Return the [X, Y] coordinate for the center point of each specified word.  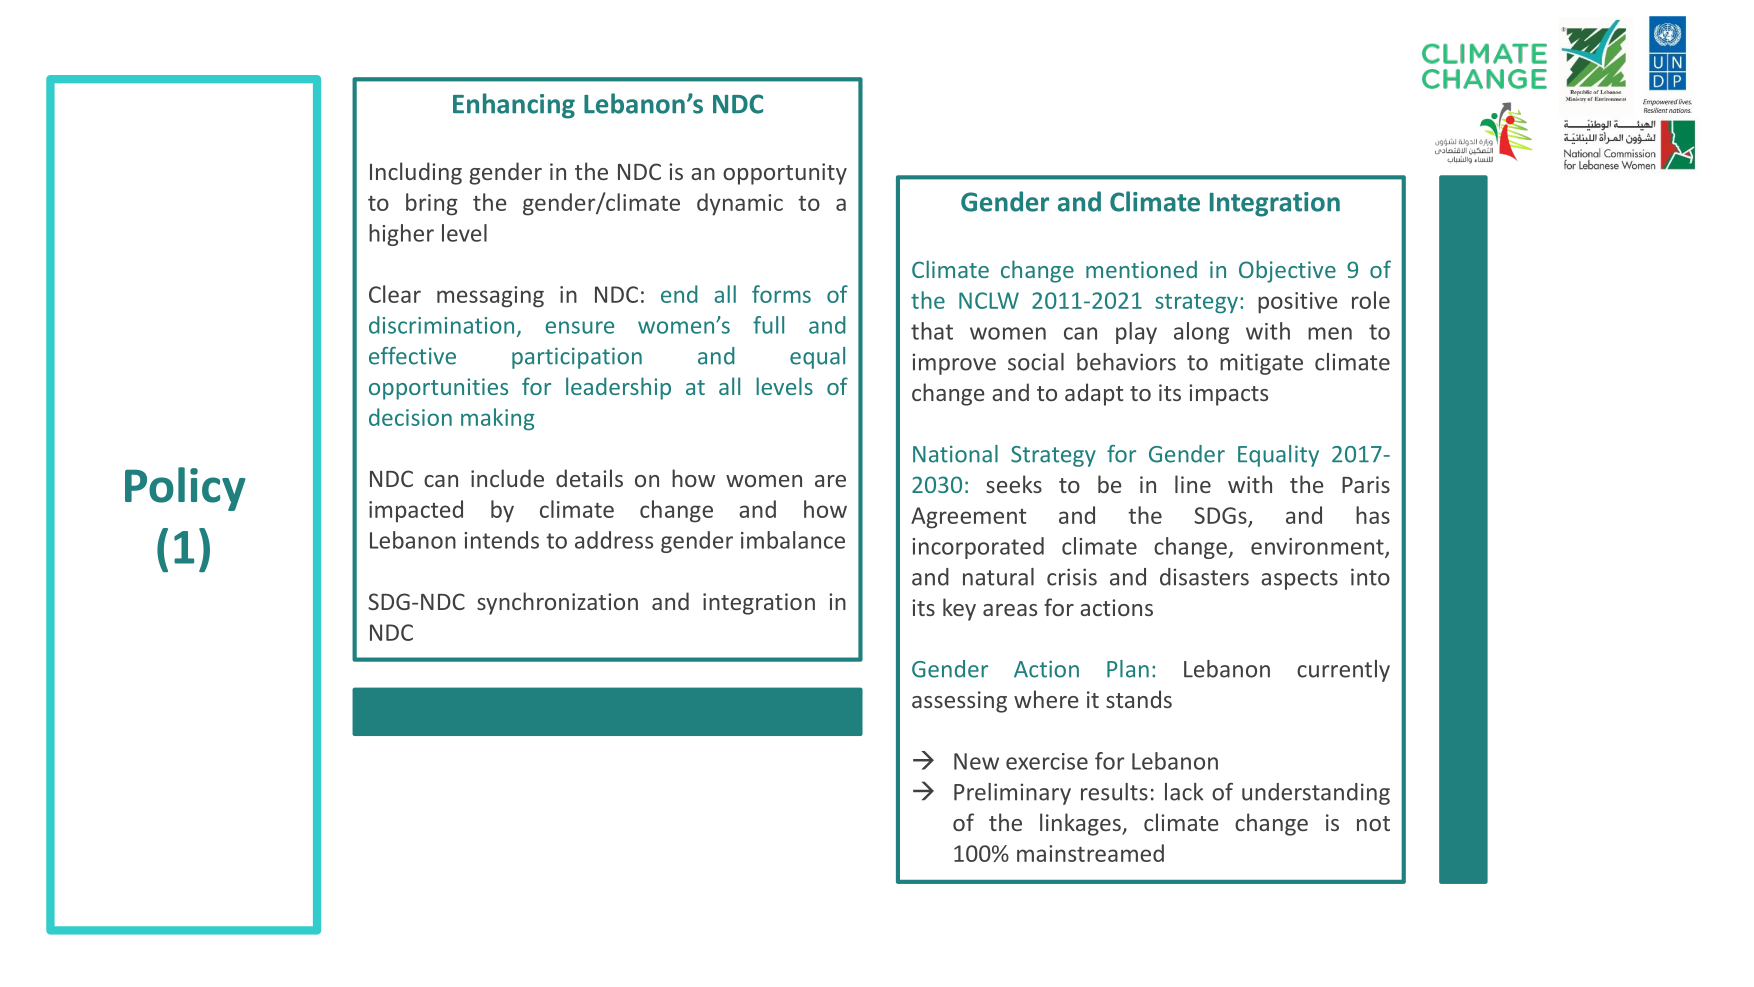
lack [1184, 792]
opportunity [785, 174]
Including [416, 173]
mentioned [1141, 269]
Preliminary [1012, 794]
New [976, 761]
